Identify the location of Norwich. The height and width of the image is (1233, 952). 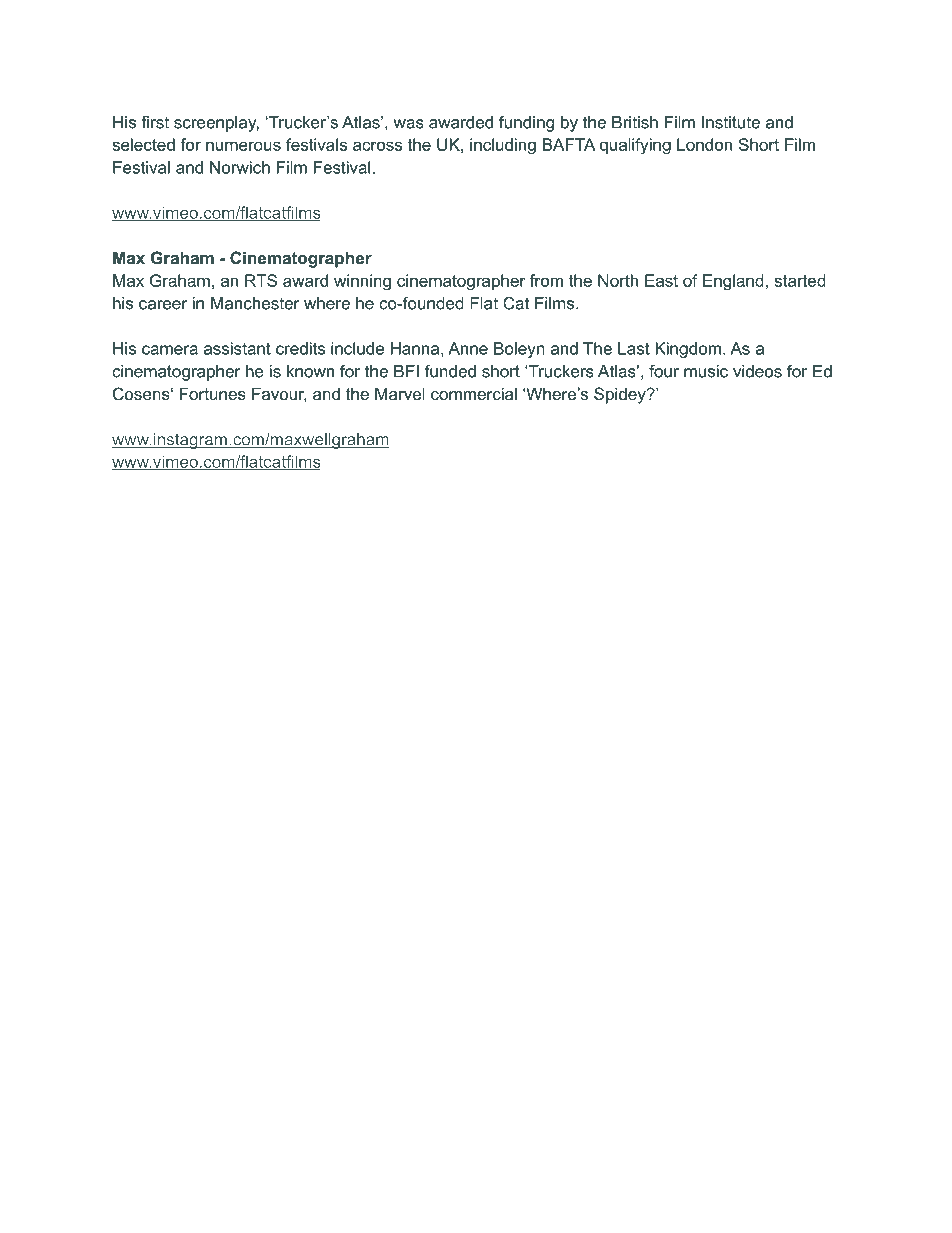
(240, 167).
